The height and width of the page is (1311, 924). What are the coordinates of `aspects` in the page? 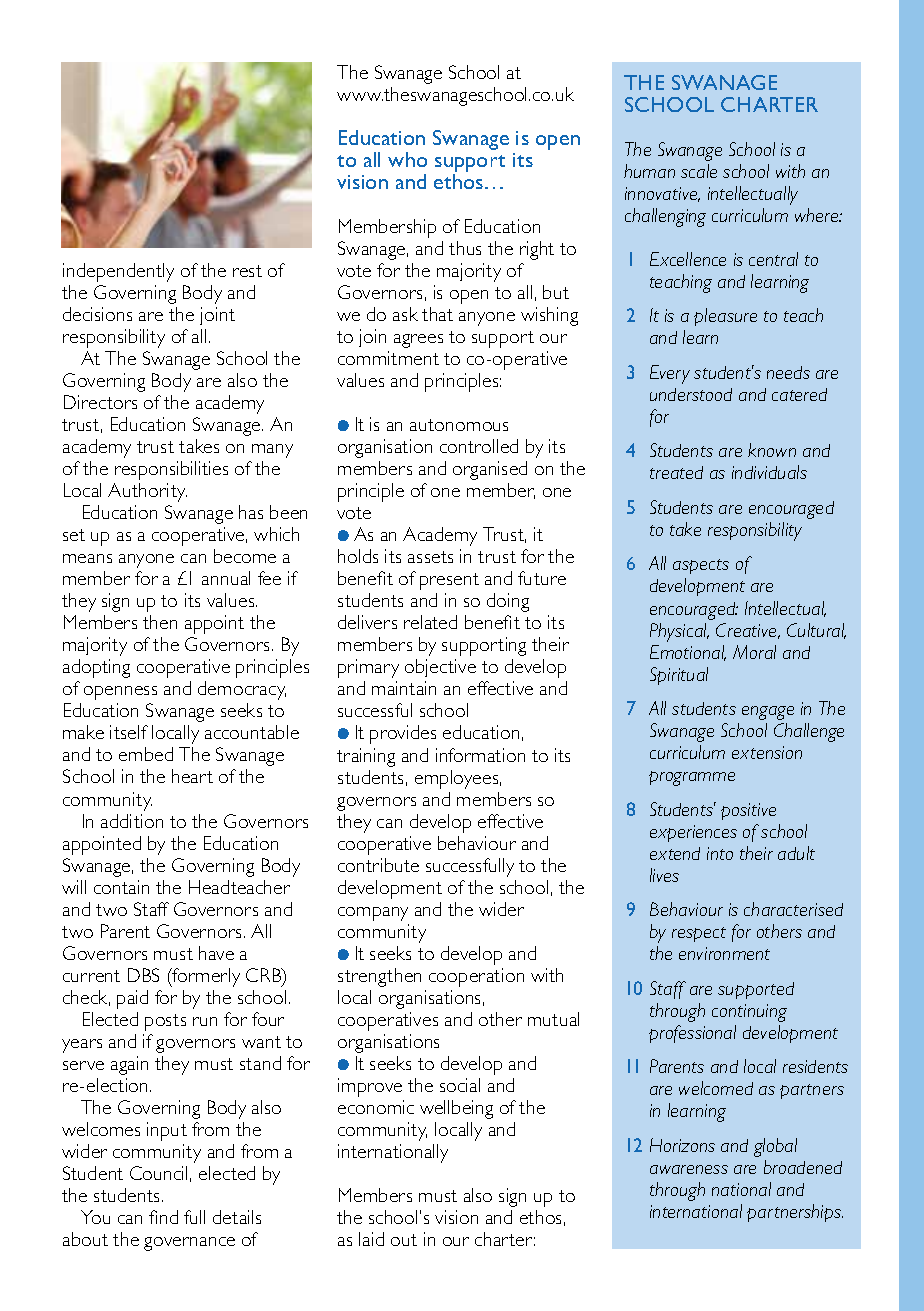 It's located at (701, 566).
